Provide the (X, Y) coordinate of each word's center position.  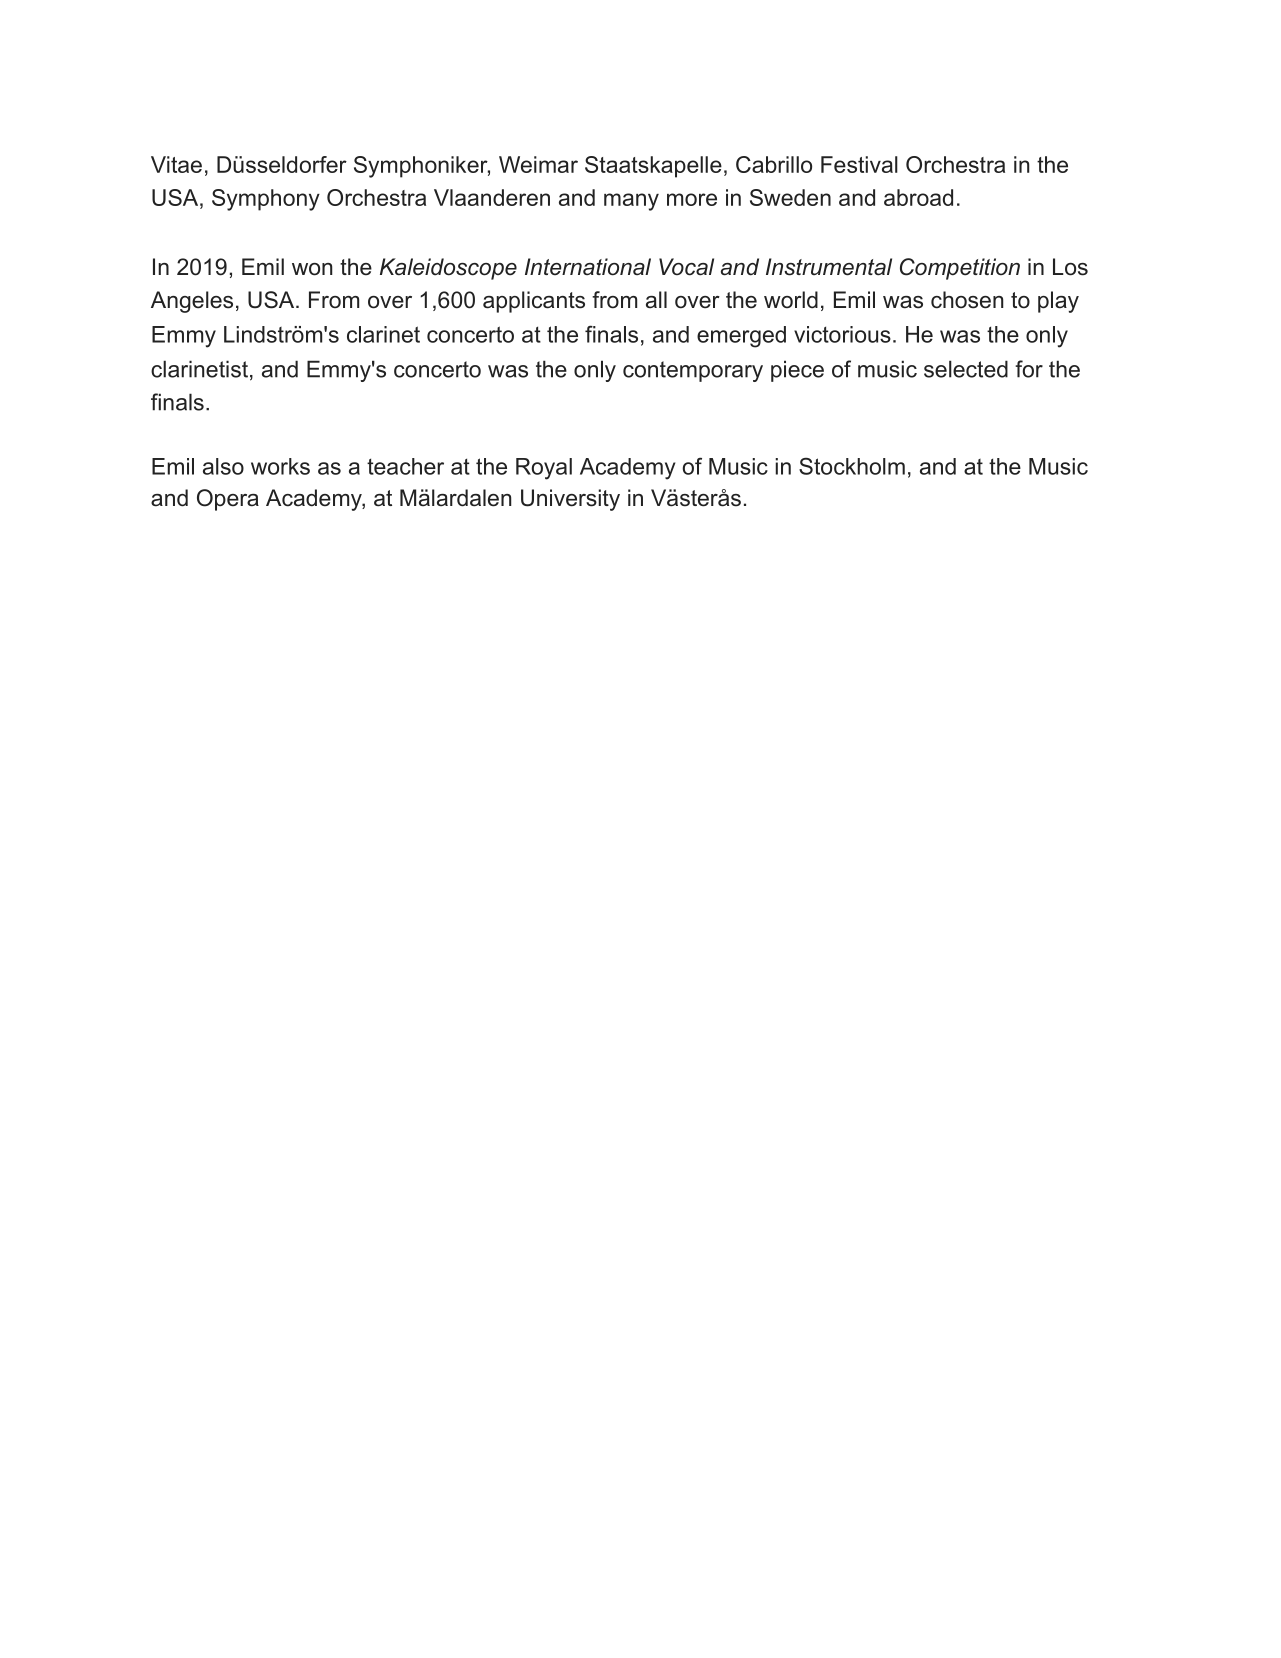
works (280, 466)
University (570, 500)
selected (966, 369)
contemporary (693, 371)
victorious (842, 334)
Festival (859, 164)
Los (1070, 267)
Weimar (538, 164)
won (312, 269)
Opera (228, 500)
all (656, 300)
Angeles (192, 302)
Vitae (176, 164)
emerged (741, 337)
